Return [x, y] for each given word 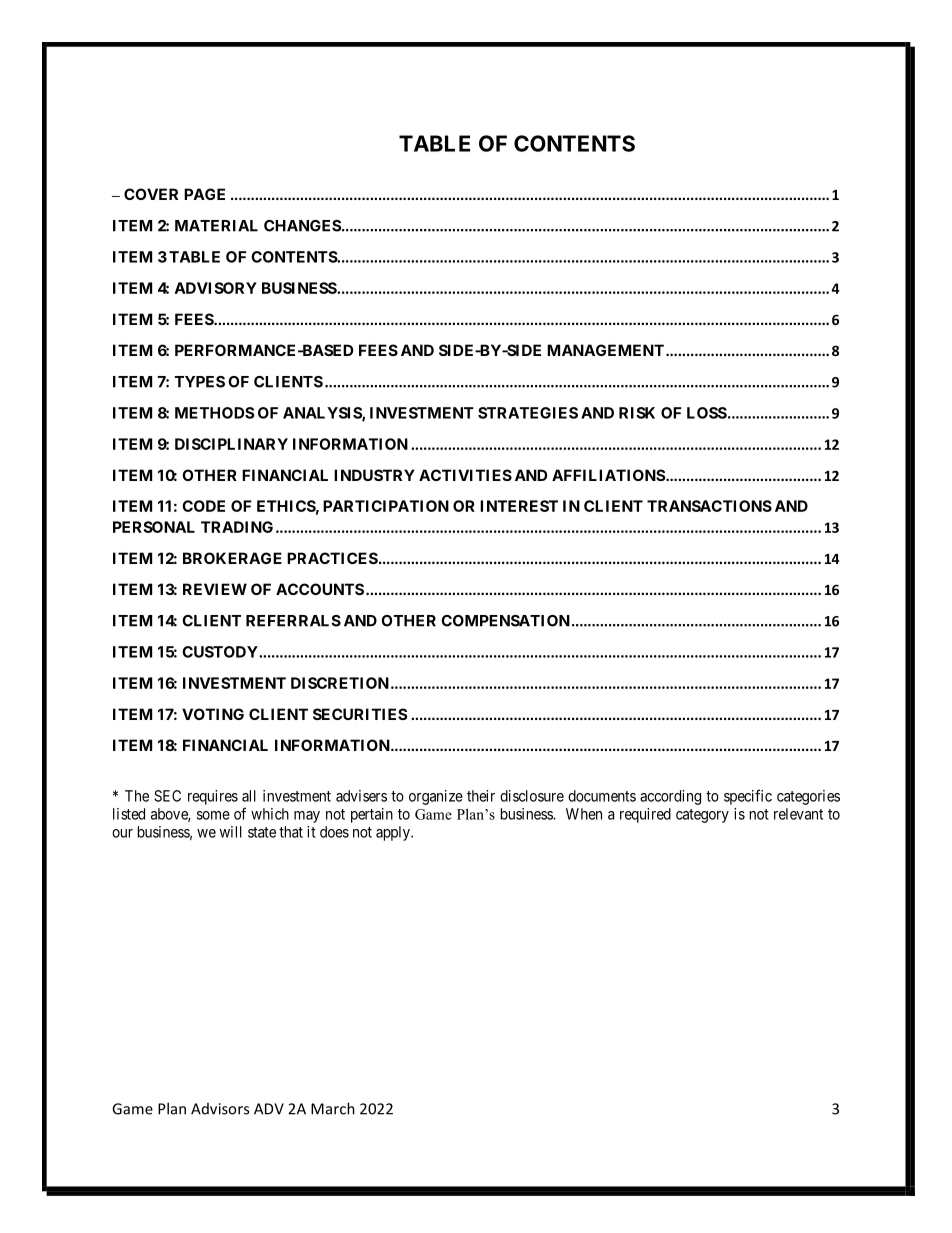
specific [748, 797]
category [702, 816]
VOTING [213, 714]
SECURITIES [360, 714]
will [231, 832]
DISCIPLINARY [231, 444]
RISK [637, 413]
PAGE [204, 194]
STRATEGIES [528, 413]
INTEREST [519, 506]
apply [394, 833]
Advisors [220, 1109]
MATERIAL [216, 226]
